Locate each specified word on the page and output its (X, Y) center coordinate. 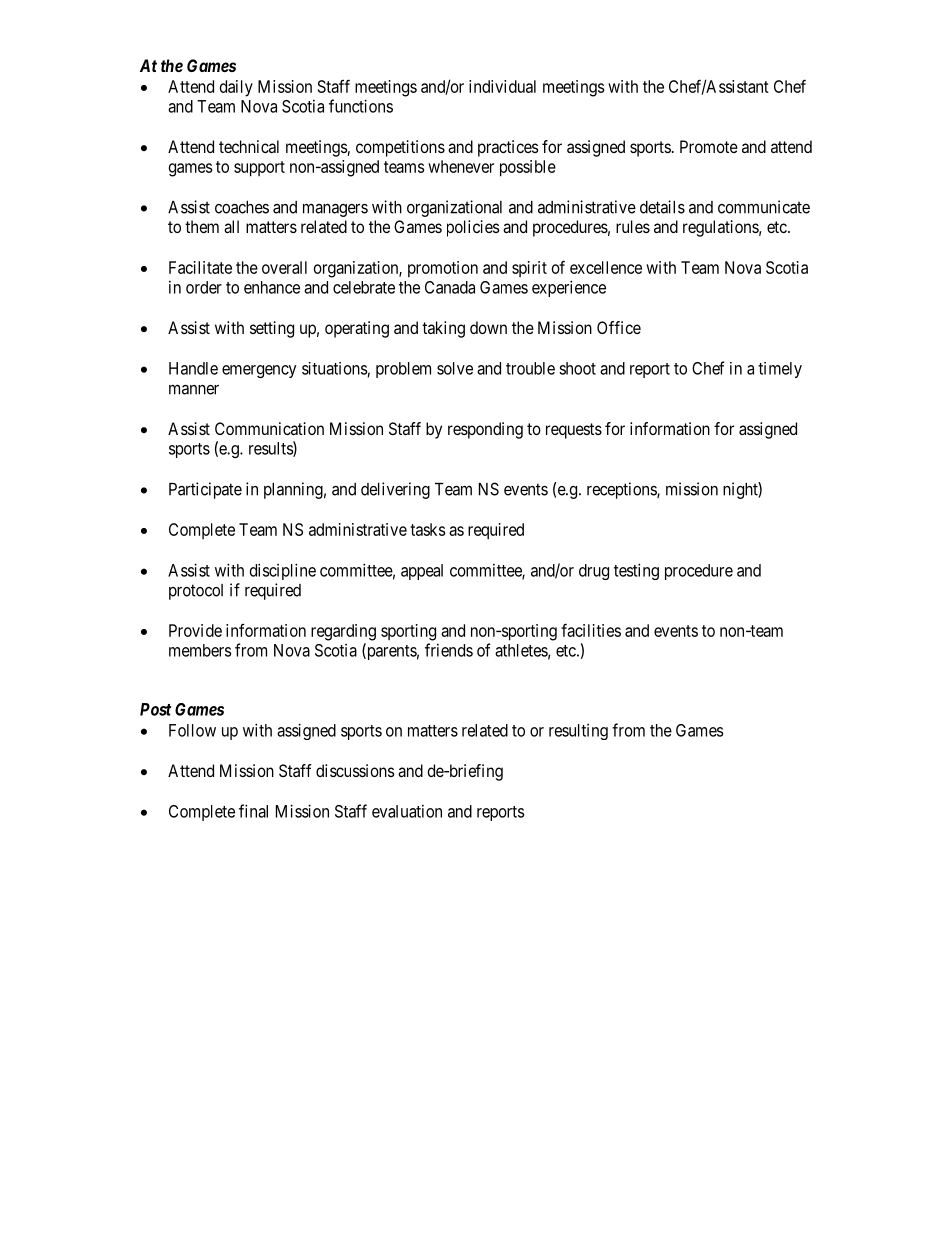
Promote (709, 146)
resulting (578, 732)
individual (502, 86)
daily (236, 88)
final (253, 811)
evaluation (407, 811)
